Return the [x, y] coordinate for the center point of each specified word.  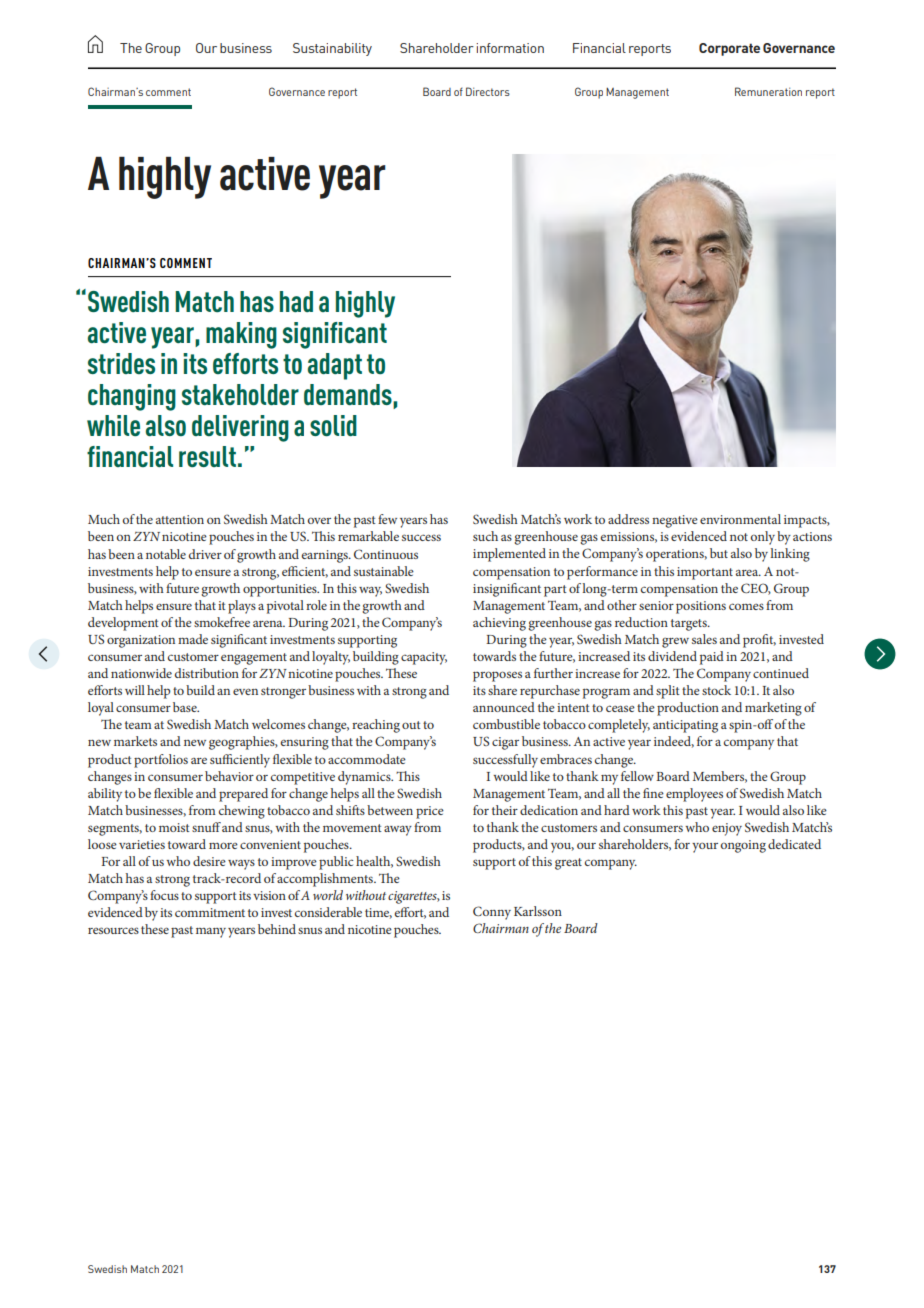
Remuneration [768, 91]
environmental [740, 519]
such [485, 536]
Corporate [729, 49]
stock [716, 690]
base [186, 707]
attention [180, 519]
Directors [488, 91]
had [296, 301]
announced [504, 707]
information [510, 48]
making [241, 335]
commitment [210, 912]
